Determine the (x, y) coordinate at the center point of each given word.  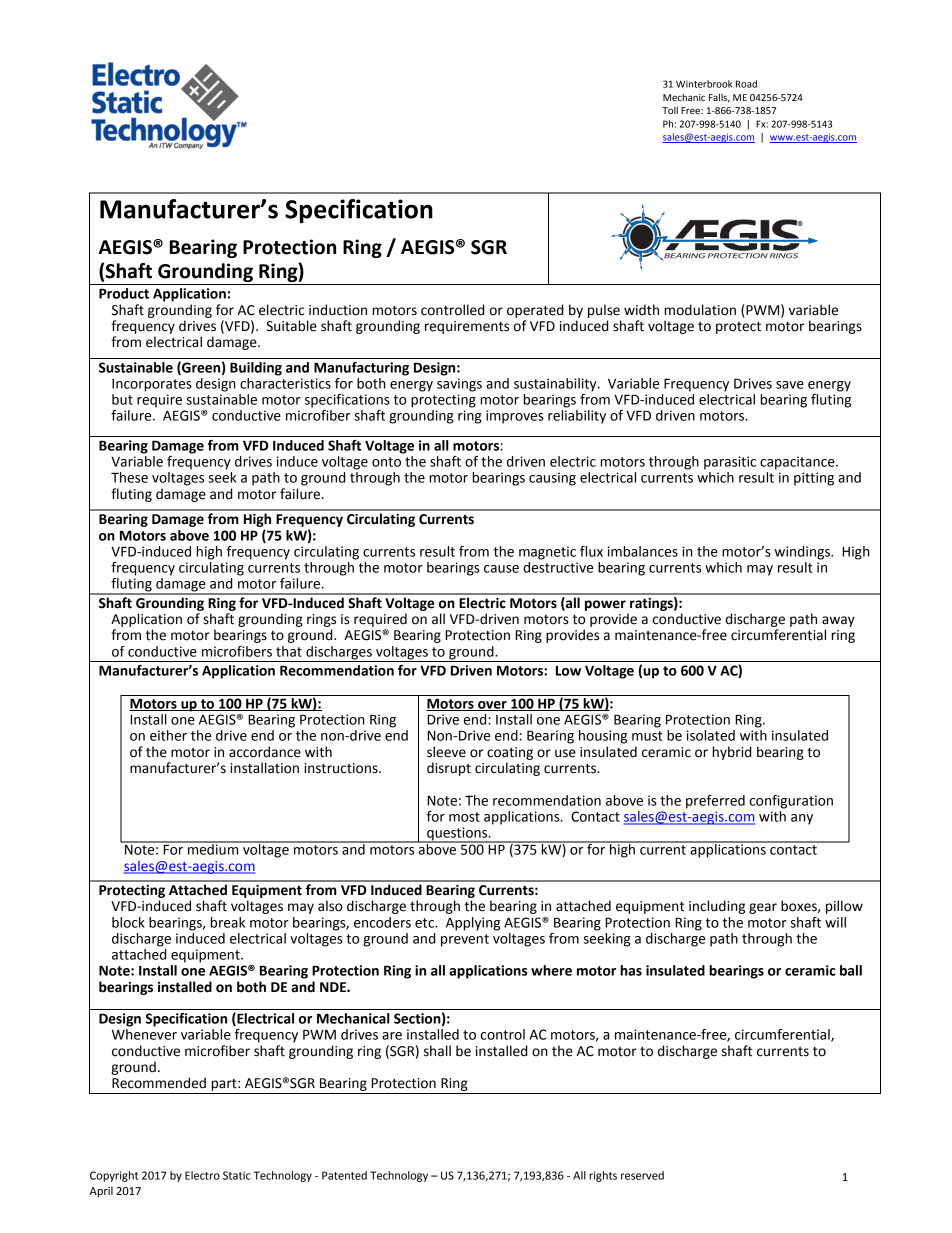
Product (124, 293)
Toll (670, 110)
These (129, 477)
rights (603, 1176)
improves (515, 417)
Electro (202, 1175)
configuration (791, 802)
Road (746, 84)
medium (213, 848)
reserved (642, 1175)
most (464, 817)
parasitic (730, 463)
